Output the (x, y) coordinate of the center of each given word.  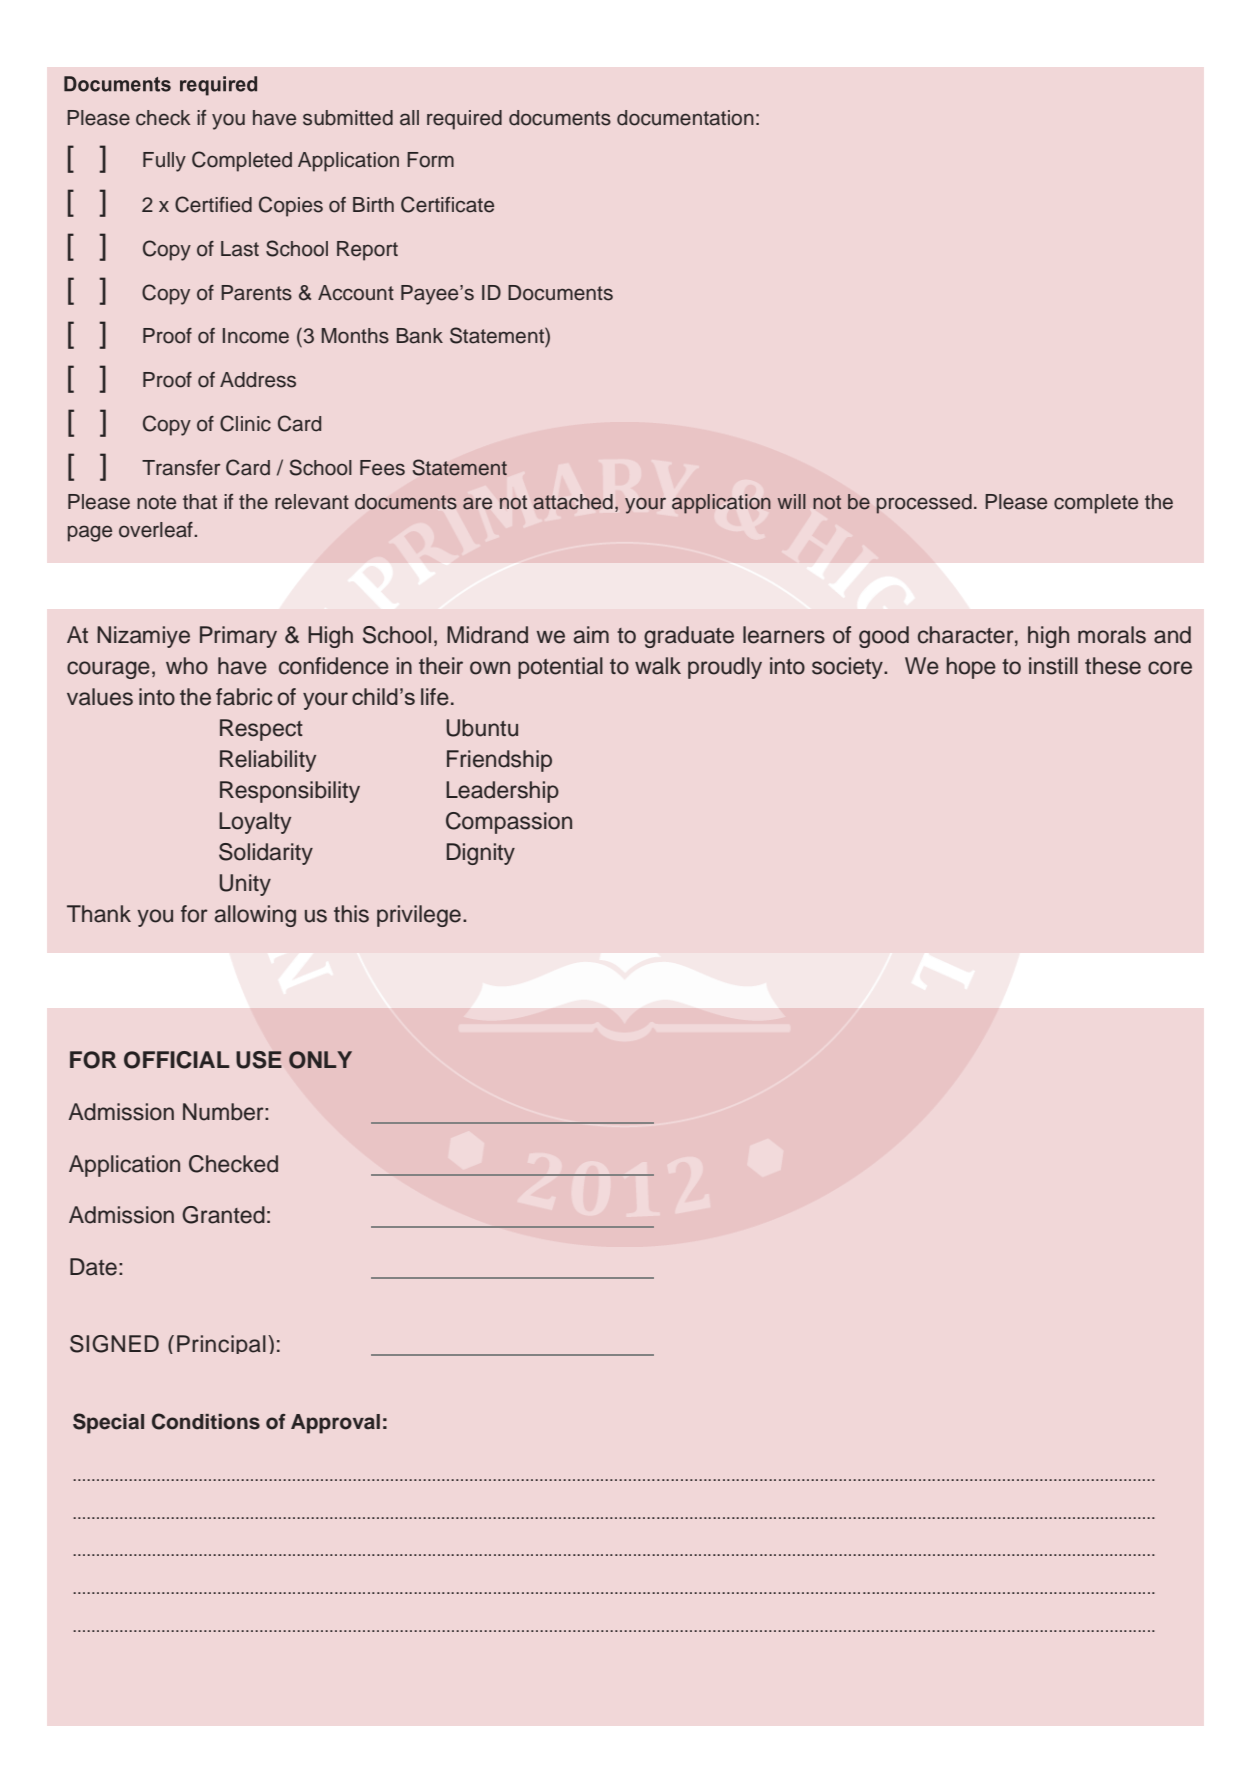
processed (924, 504)
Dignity (481, 854)
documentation (685, 118)
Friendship (499, 761)
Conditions (206, 1421)
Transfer (181, 468)
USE (259, 1060)
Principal (221, 1344)
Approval (335, 1424)
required (464, 120)
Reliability (268, 761)
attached (573, 502)
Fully (164, 162)
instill (1053, 666)
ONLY (320, 1060)
